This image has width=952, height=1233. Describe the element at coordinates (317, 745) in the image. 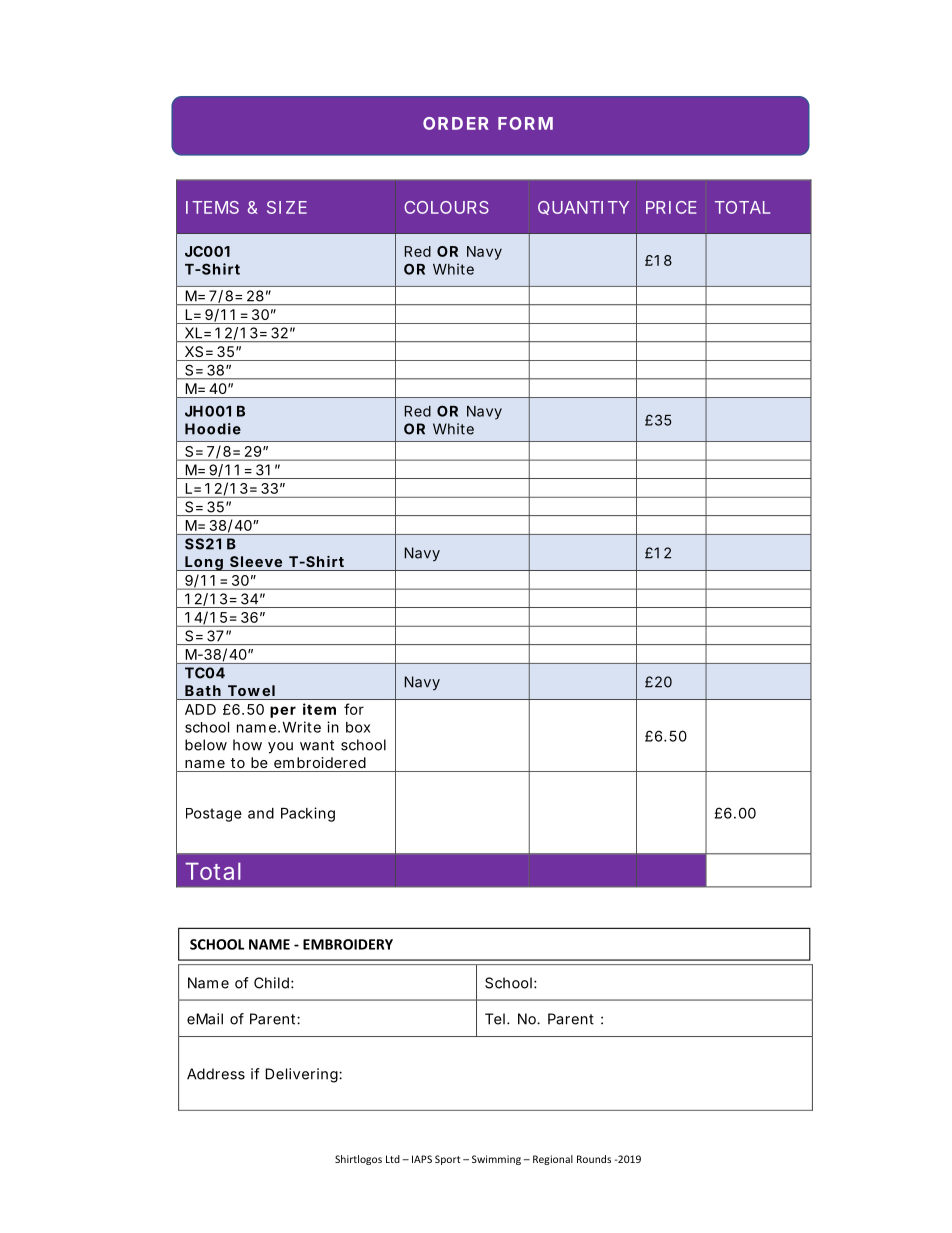

I see `want` at that location.
